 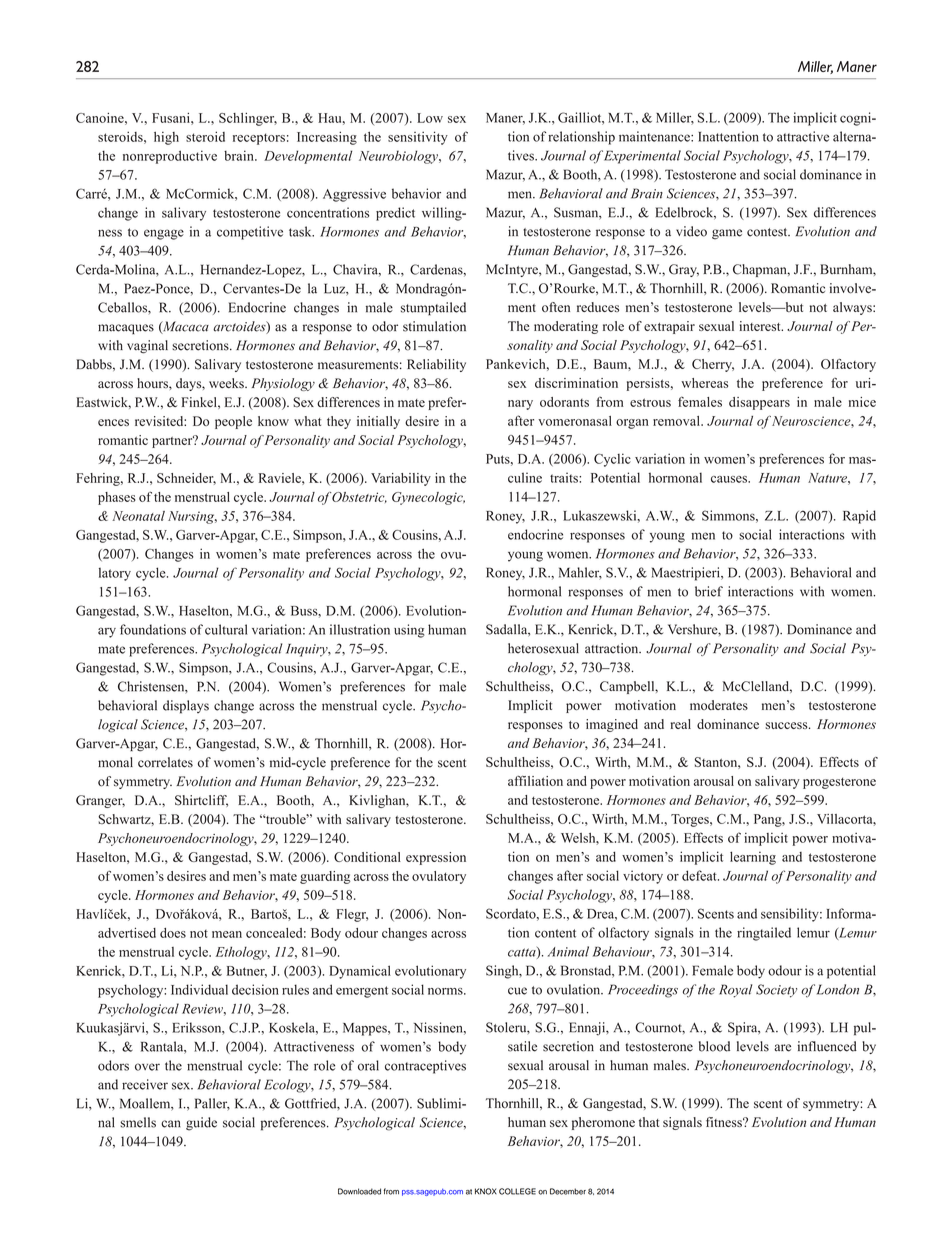 I want to click on using, so click(x=409, y=631).
